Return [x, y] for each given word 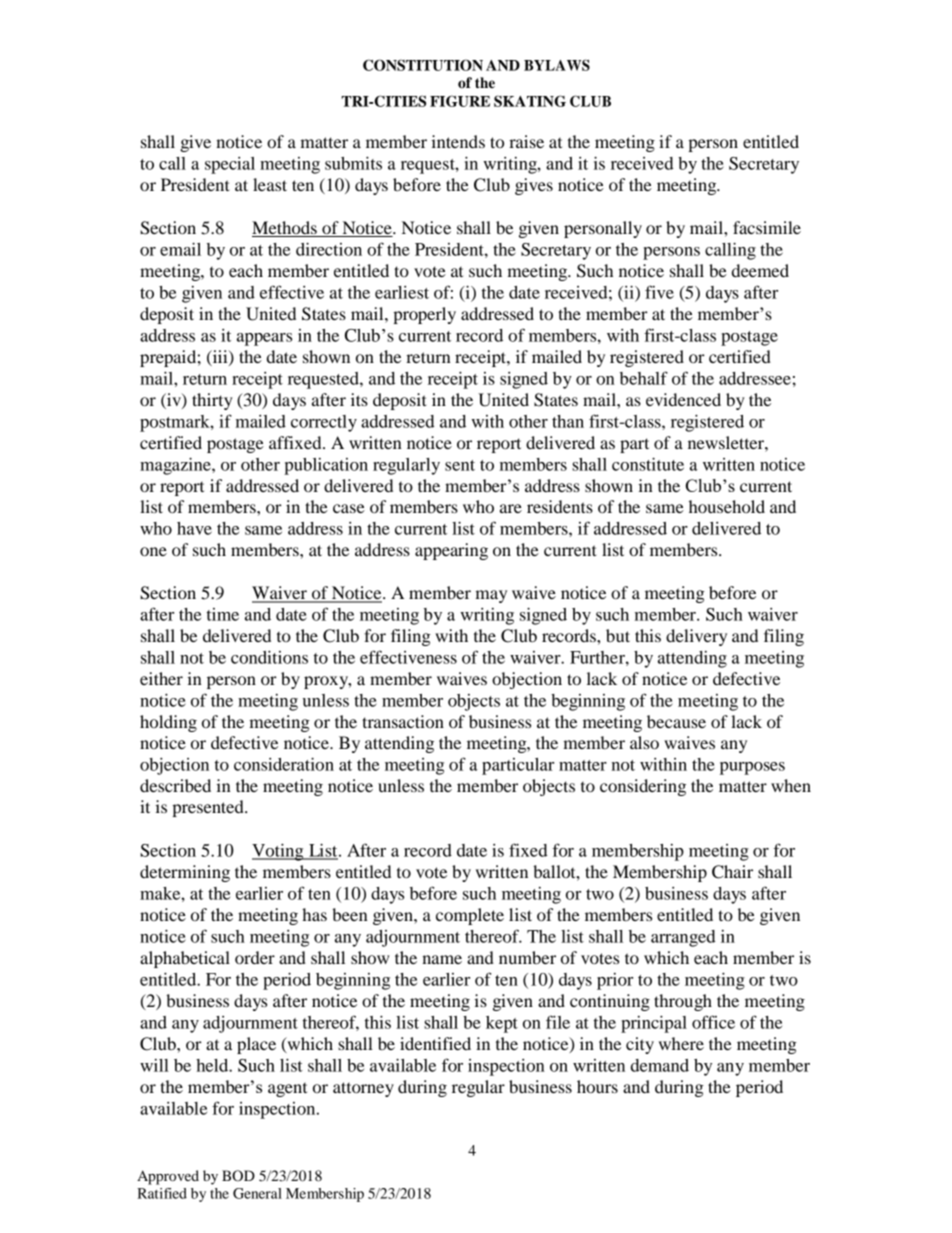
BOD [238, 1176]
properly [424, 315]
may [491, 596]
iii [220, 357]
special [230, 165]
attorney [363, 1089]
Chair [732, 872]
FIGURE [460, 101]
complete [470, 916]
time [223, 614]
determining [185, 873]
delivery [696, 637]
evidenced [683, 399]
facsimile [767, 227]
